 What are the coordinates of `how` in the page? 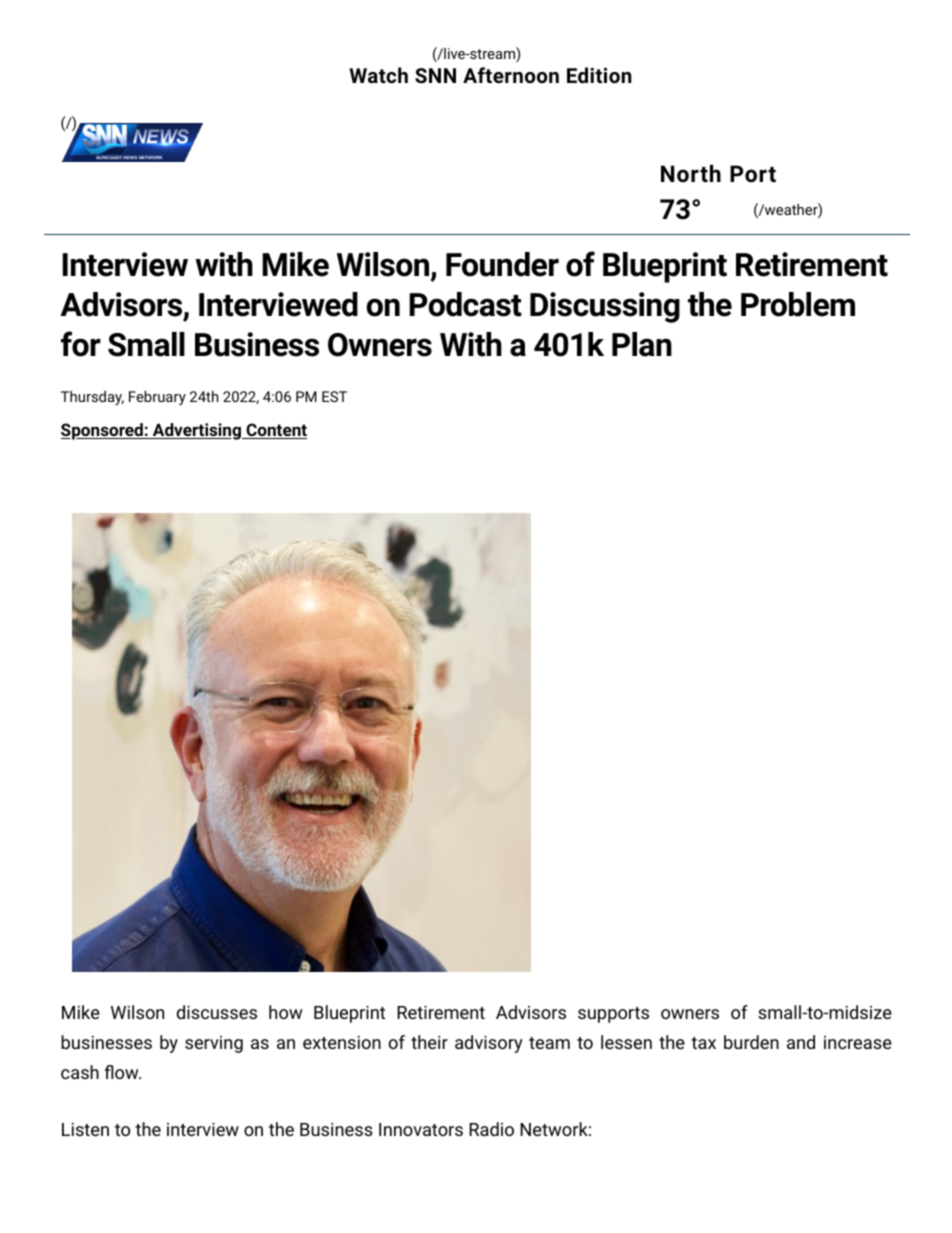 It's located at (285, 1012).
